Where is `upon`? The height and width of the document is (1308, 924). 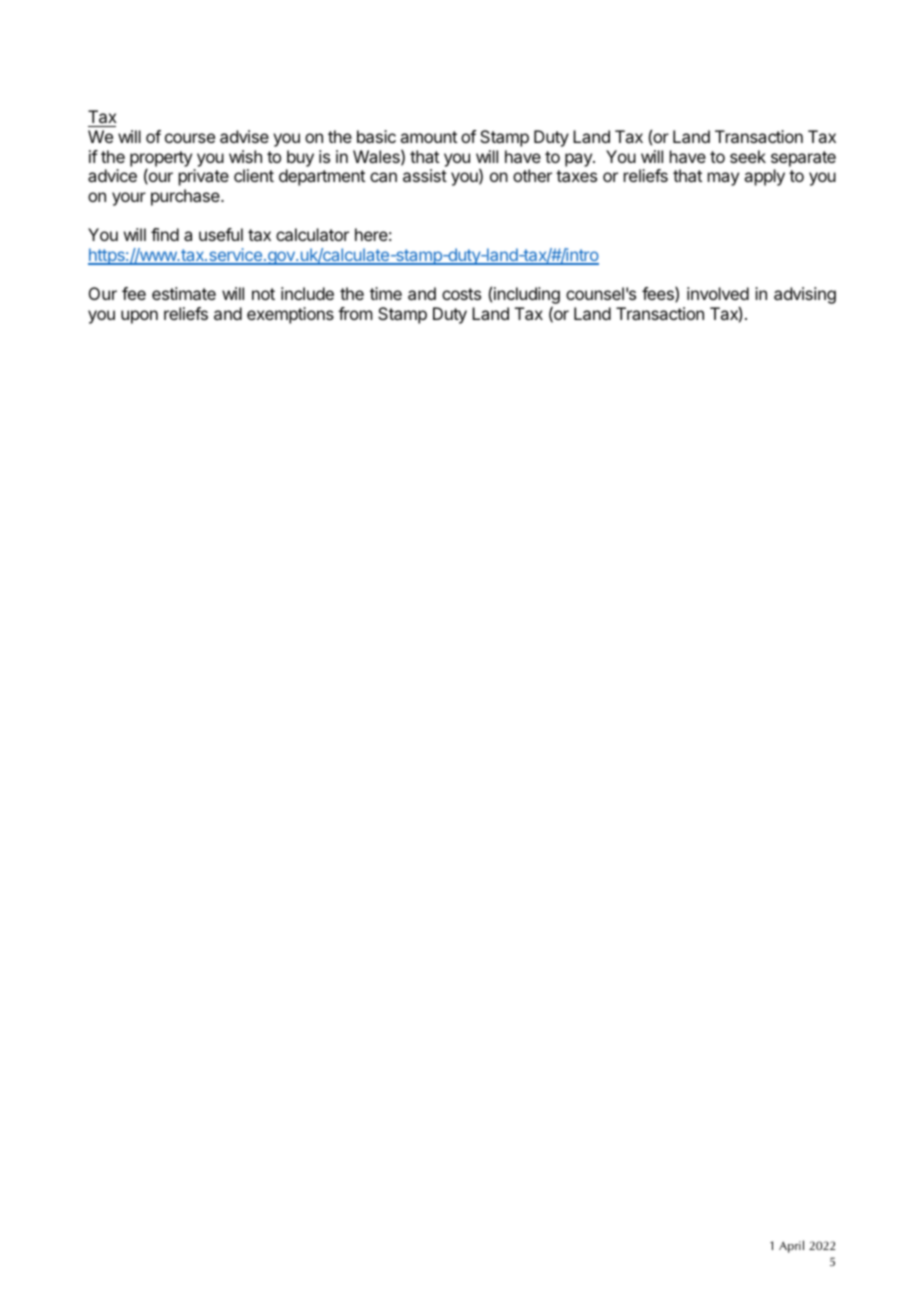 upon is located at coordinates (139, 317).
